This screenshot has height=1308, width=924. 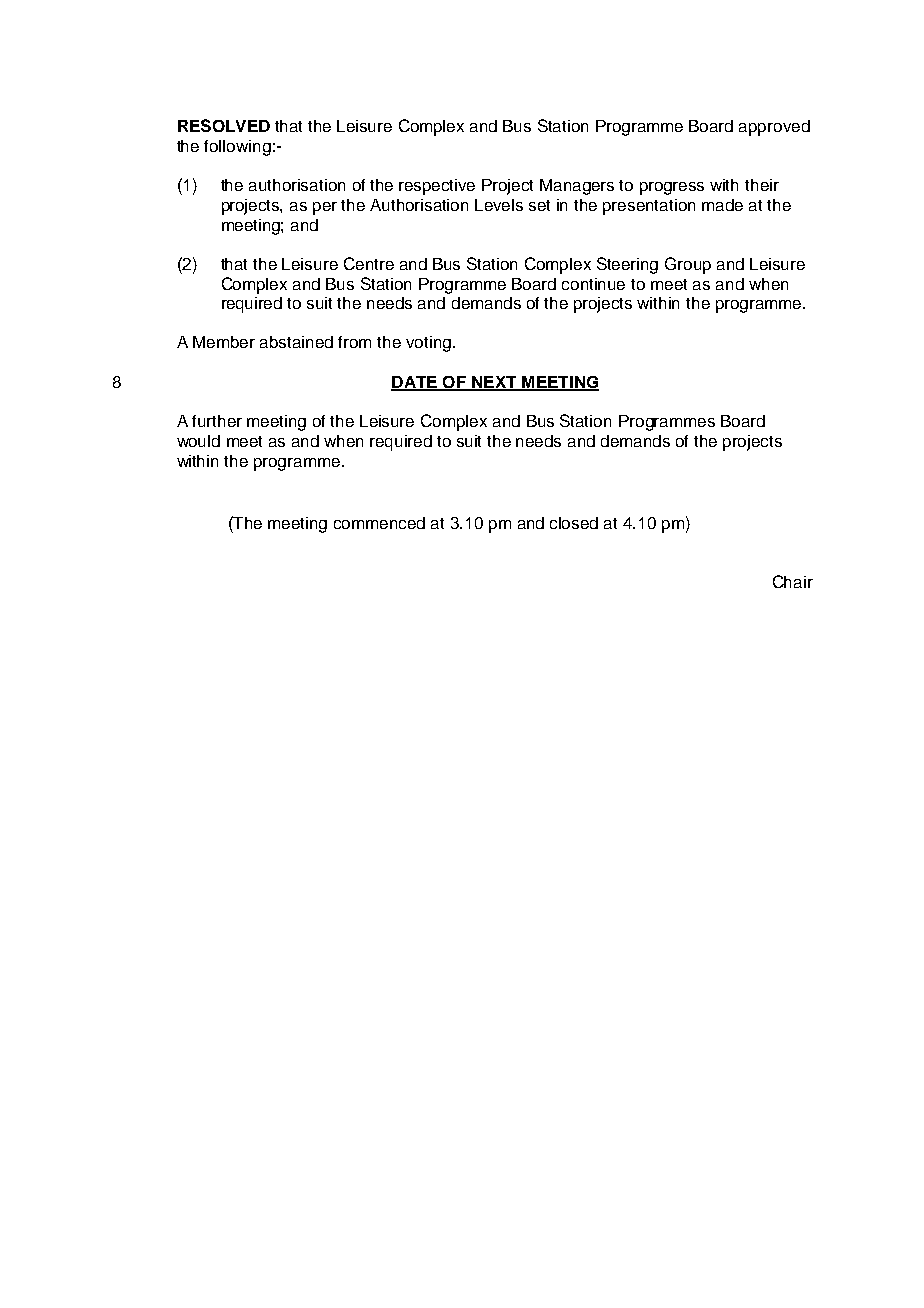 I want to click on RESOLVED, so click(x=224, y=125).
